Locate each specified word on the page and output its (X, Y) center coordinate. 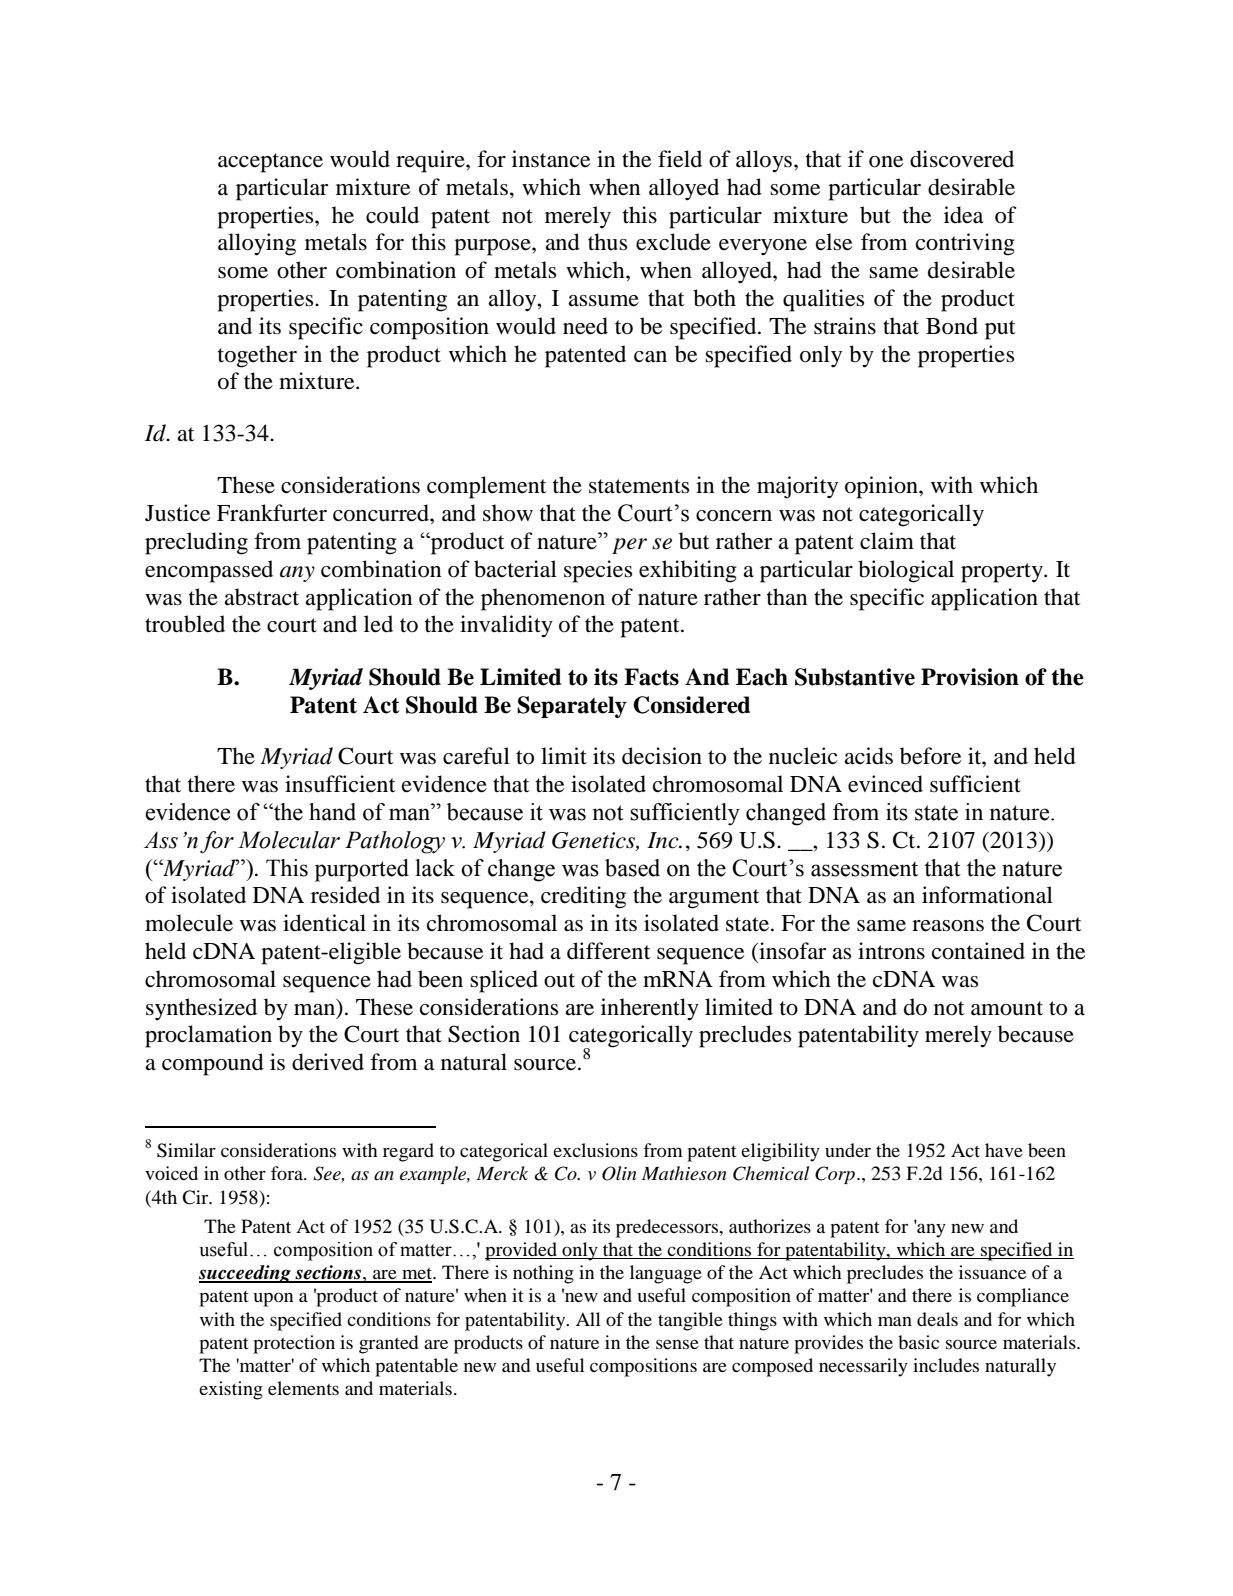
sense (677, 1344)
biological (906, 571)
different (609, 951)
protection (294, 1344)
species (598, 571)
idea (963, 215)
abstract (261, 597)
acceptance (270, 163)
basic (918, 1342)
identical (324, 923)
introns (891, 951)
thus (607, 242)
